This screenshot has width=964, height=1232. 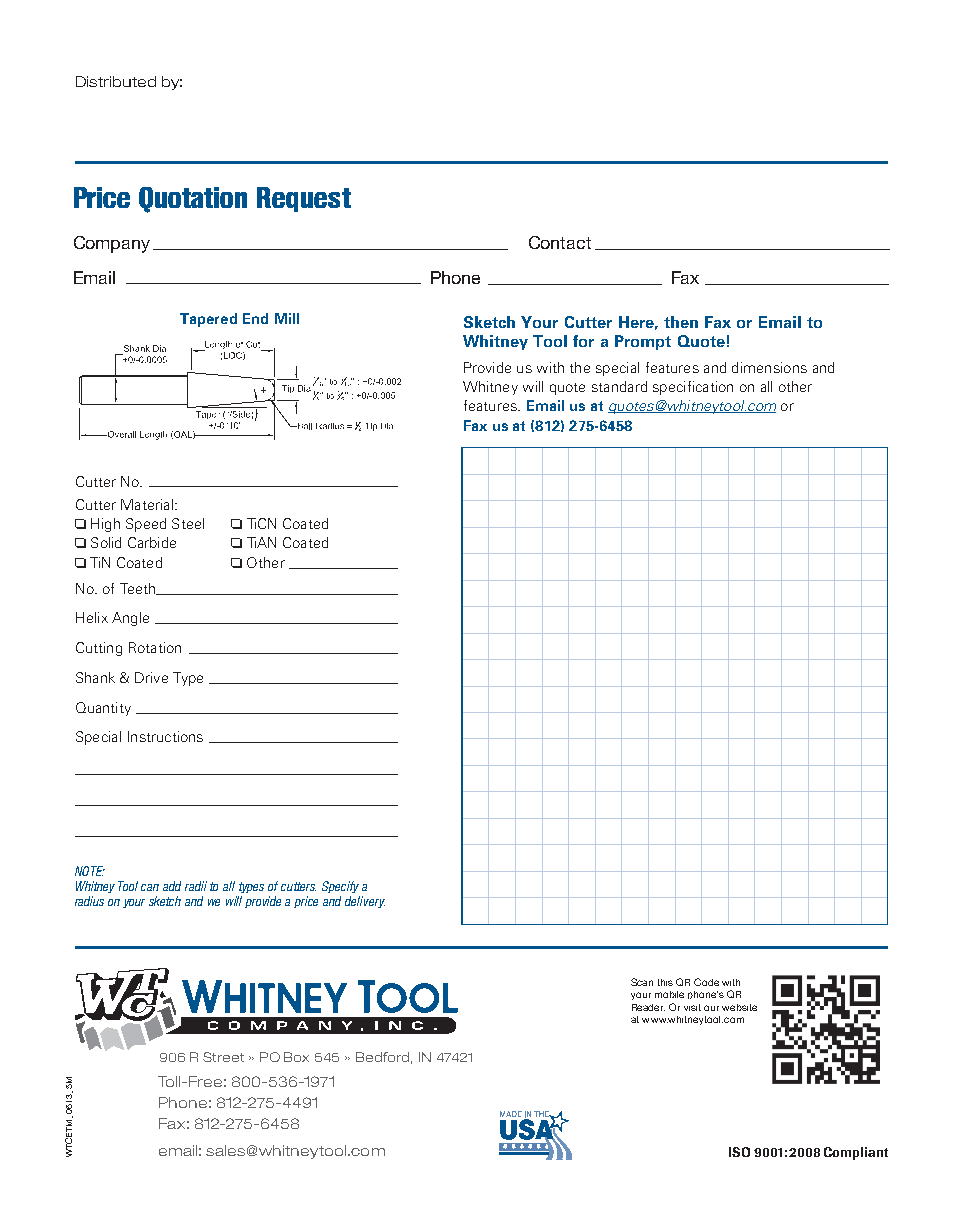 What do you see at coordinates (560, 242) in the screenshot?
I see `Contact` at bounding box center [560, 242].
